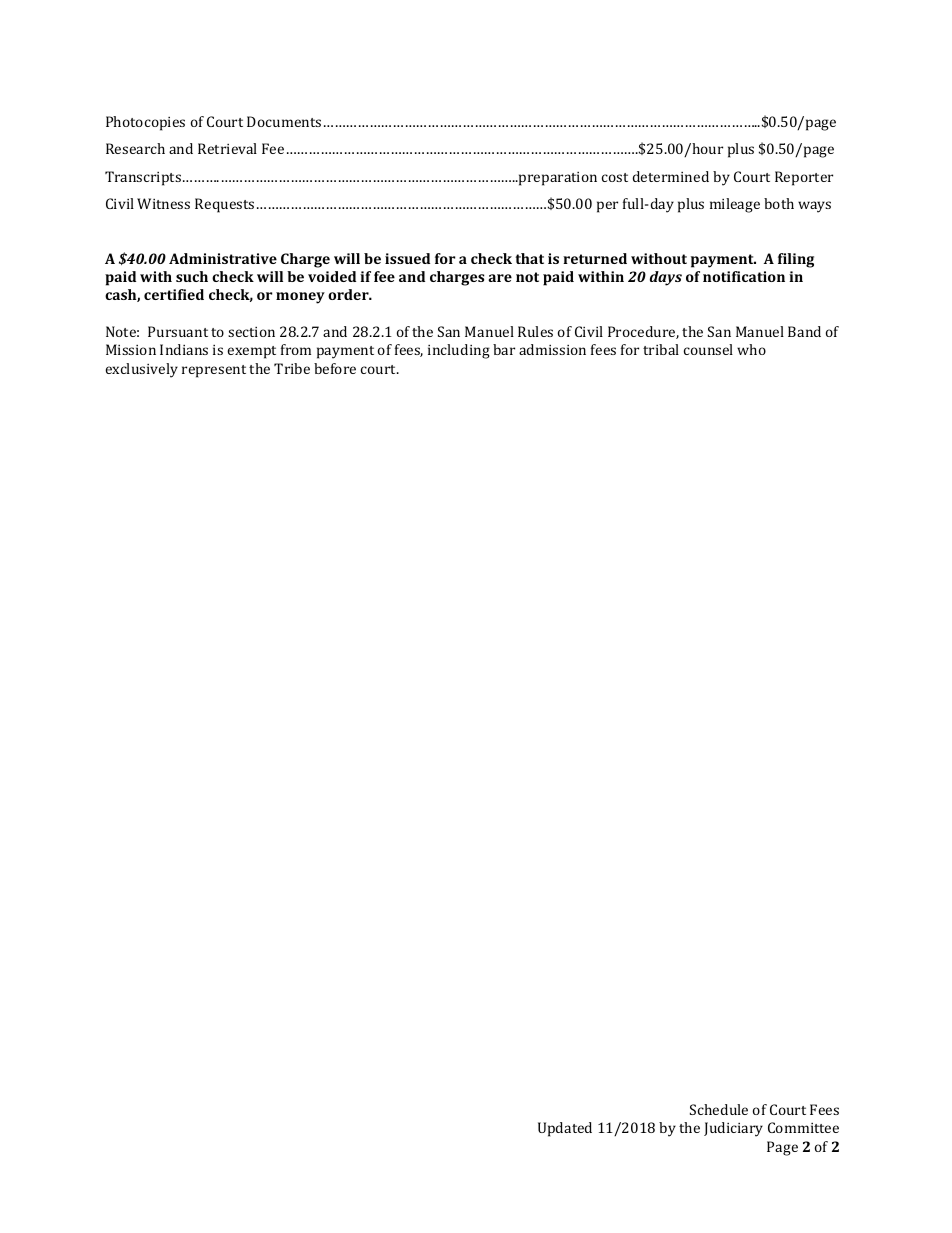  I want to click on determined, so click(671, 176).
